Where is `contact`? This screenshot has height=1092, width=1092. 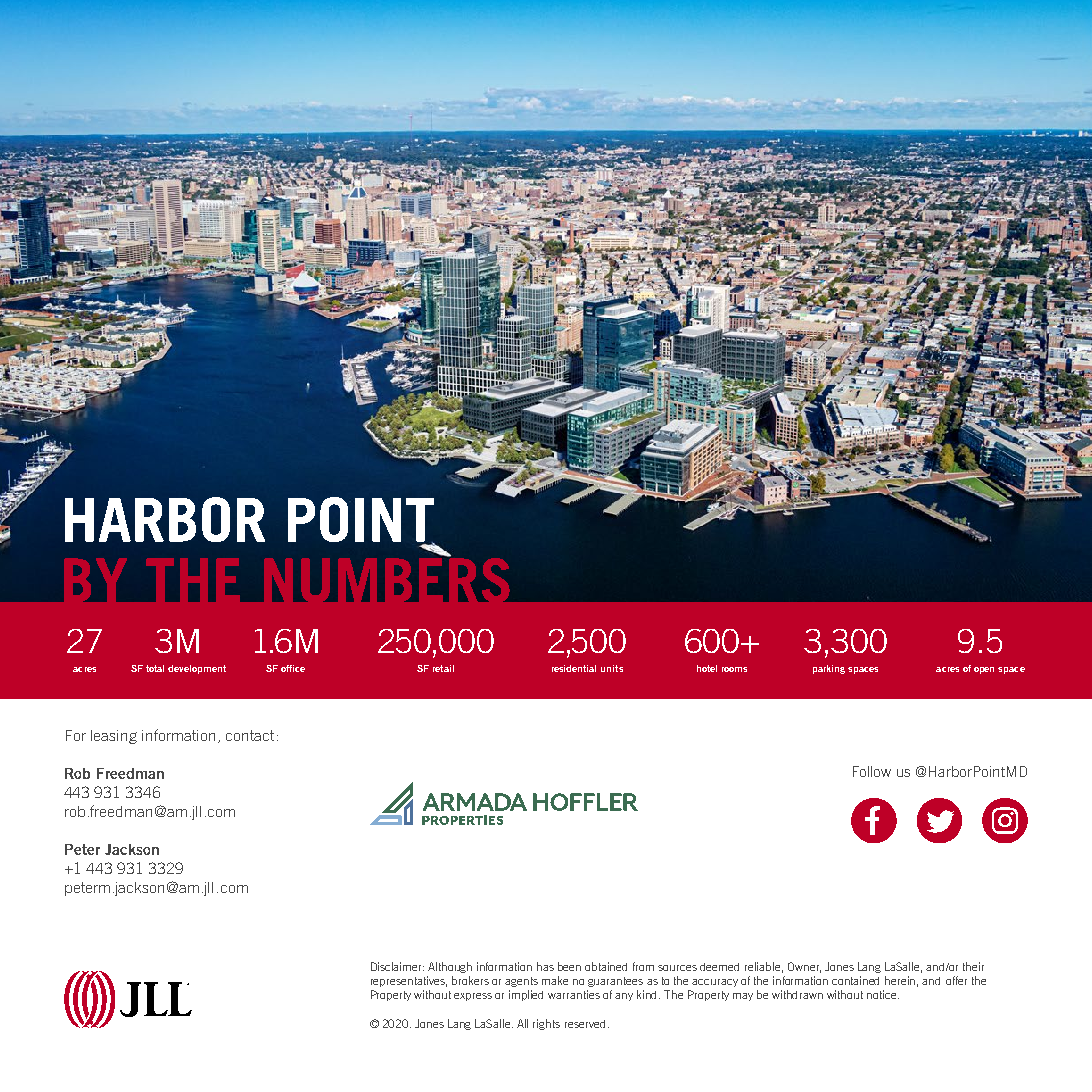
contact is located at coordinates (250, 735).
